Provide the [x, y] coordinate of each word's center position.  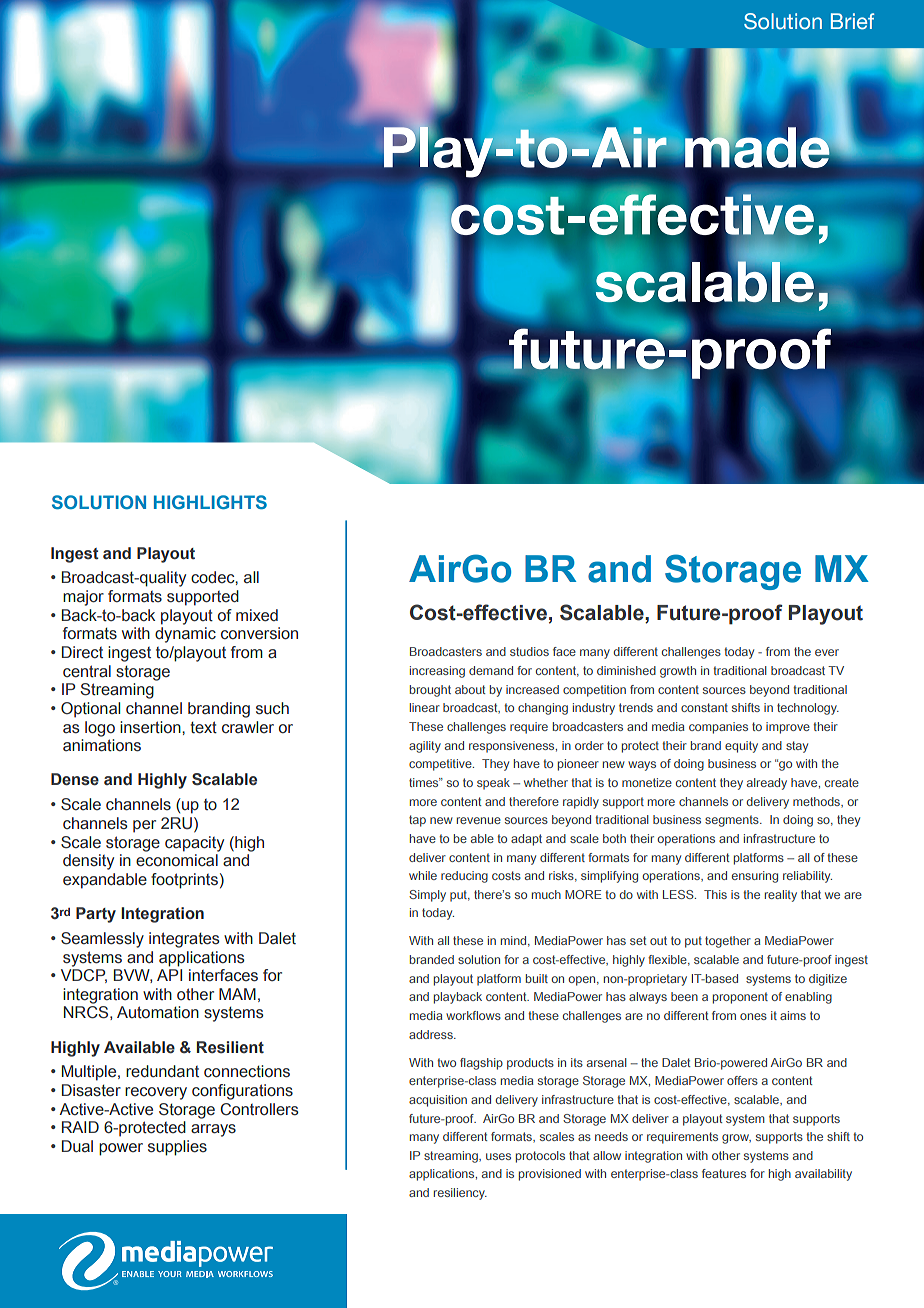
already [767, 784]
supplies [177, 1148]
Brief [852, 21]
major [83, 598]
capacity [194, 844]
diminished [626, 670]
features [724, 1173]
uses [498, 1156]
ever [827, 652]
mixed [257, 615]
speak [493, 784]
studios [529, 651]
